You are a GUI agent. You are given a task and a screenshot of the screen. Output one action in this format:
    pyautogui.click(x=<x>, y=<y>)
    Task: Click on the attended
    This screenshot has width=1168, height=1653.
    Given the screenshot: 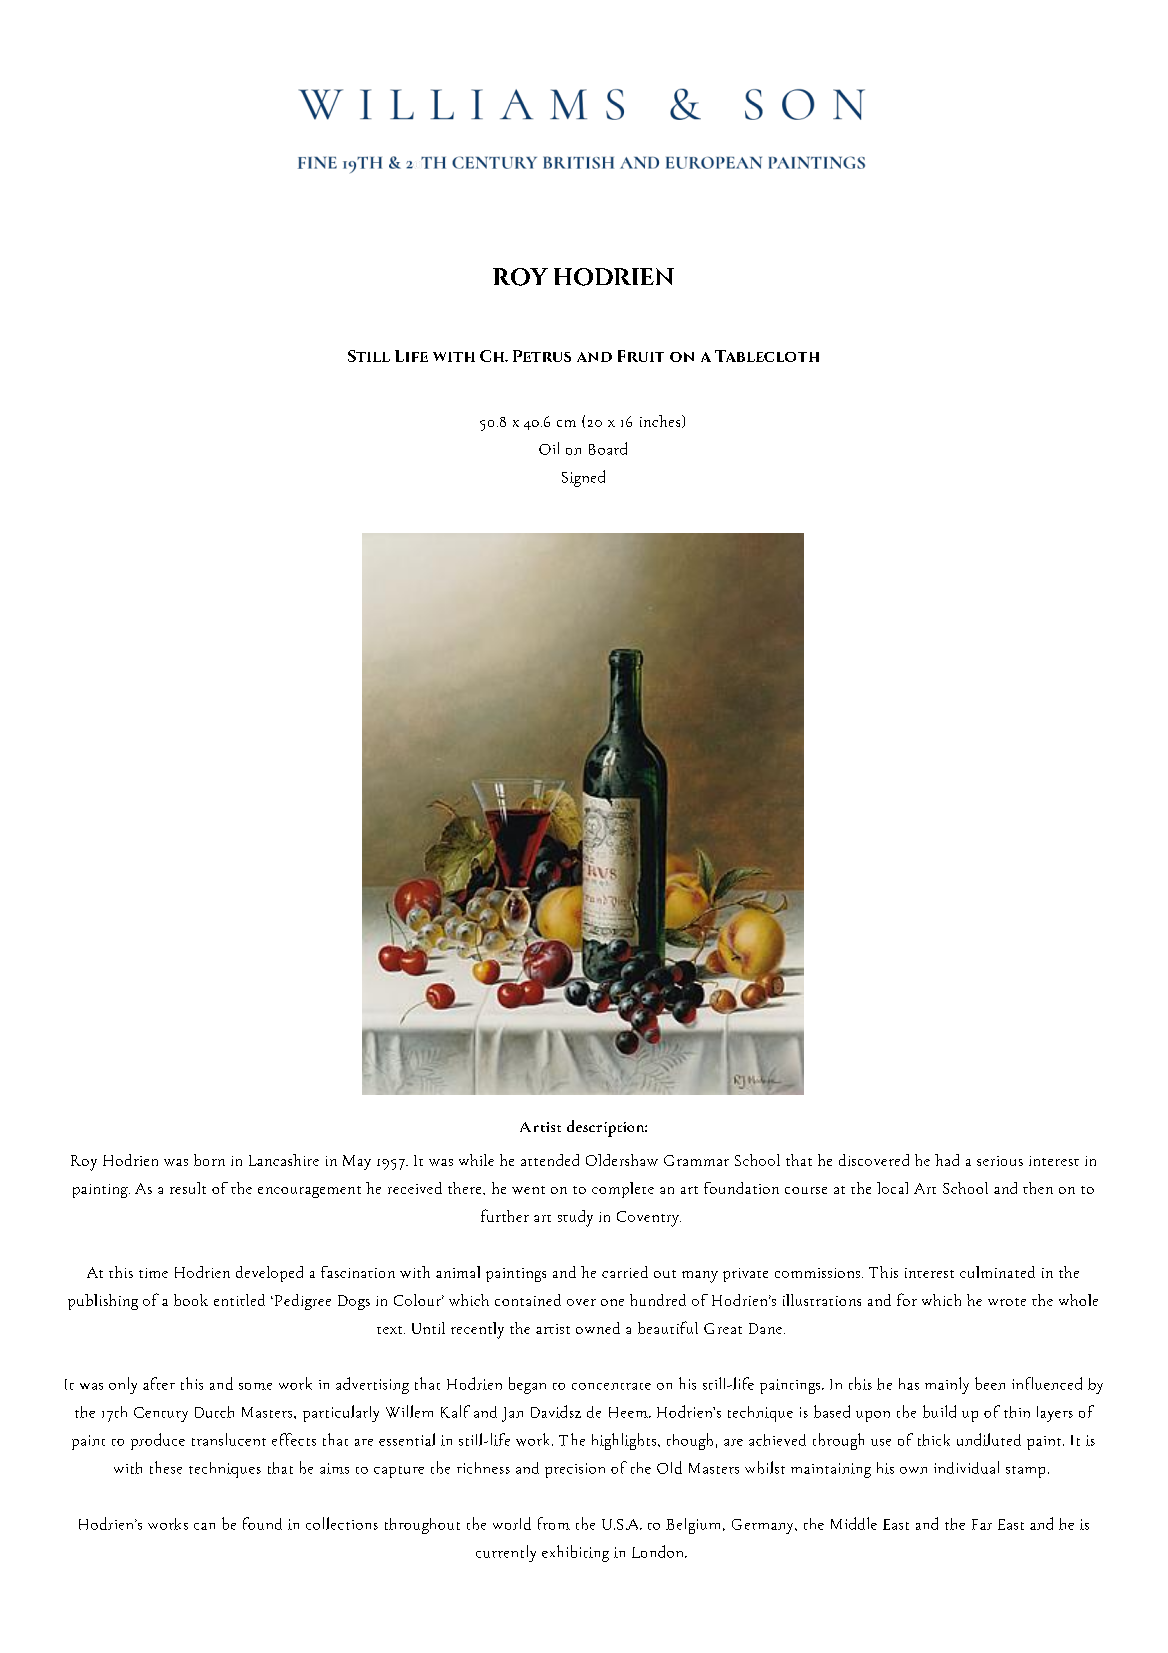 What is the action you would take?
    pyautogui.click(x=550, y=1160)
